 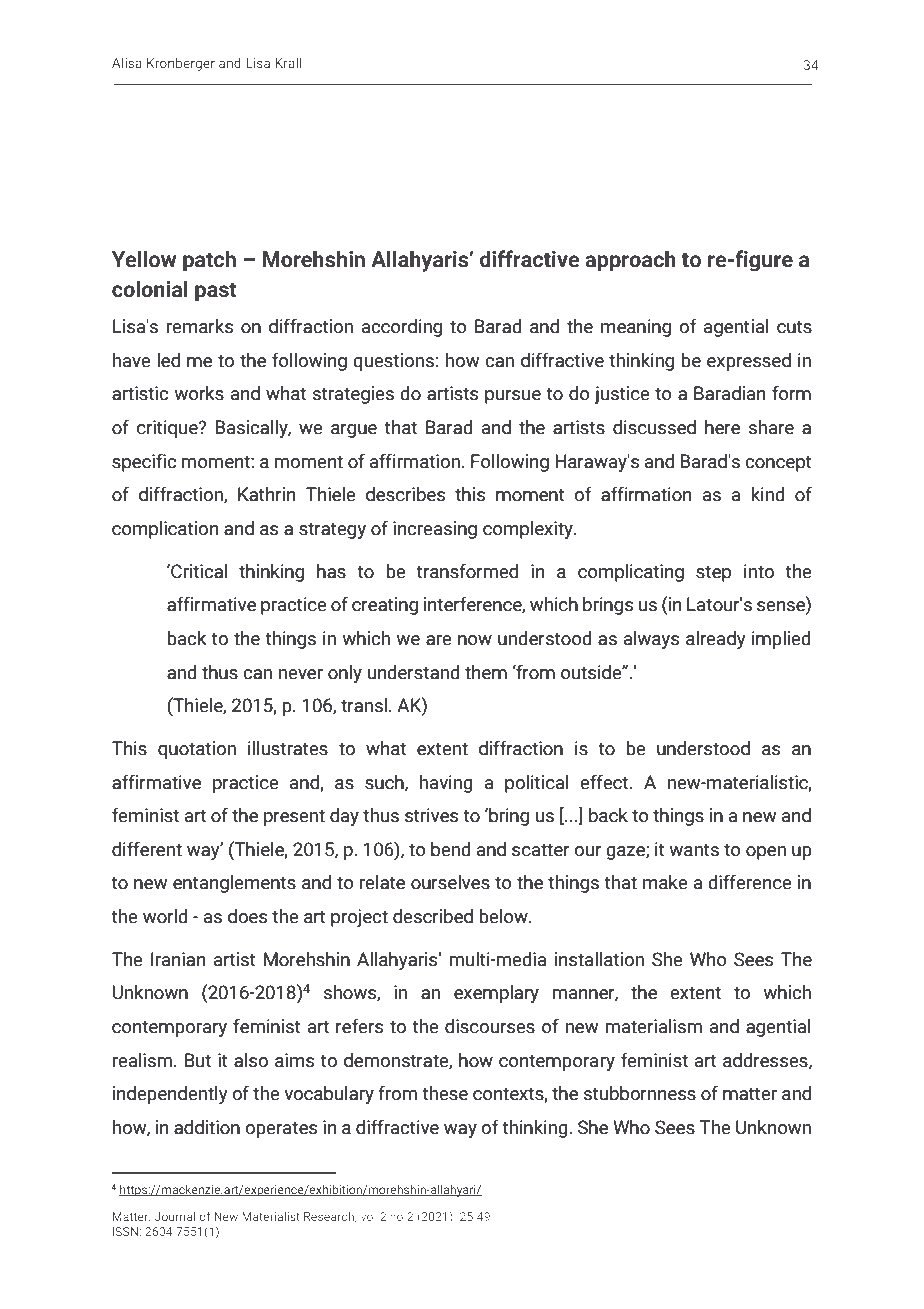 I want to click on complication, so click(x=165, y=530).
